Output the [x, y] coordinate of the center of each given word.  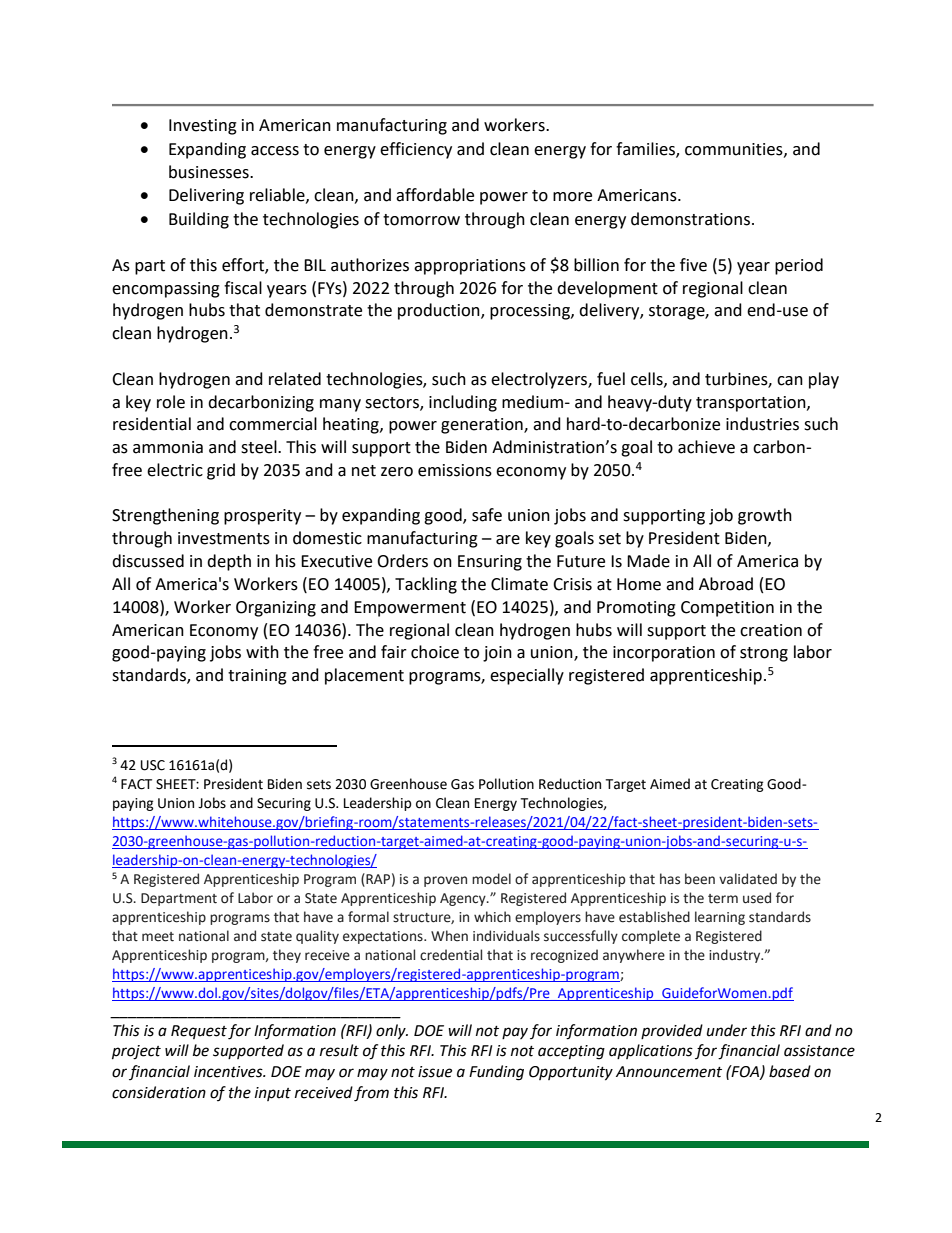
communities [735, 150]
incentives [229, 1072]
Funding [496, 1073]
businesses [210, 172]
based [790, 1071]
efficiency [416, 150]
